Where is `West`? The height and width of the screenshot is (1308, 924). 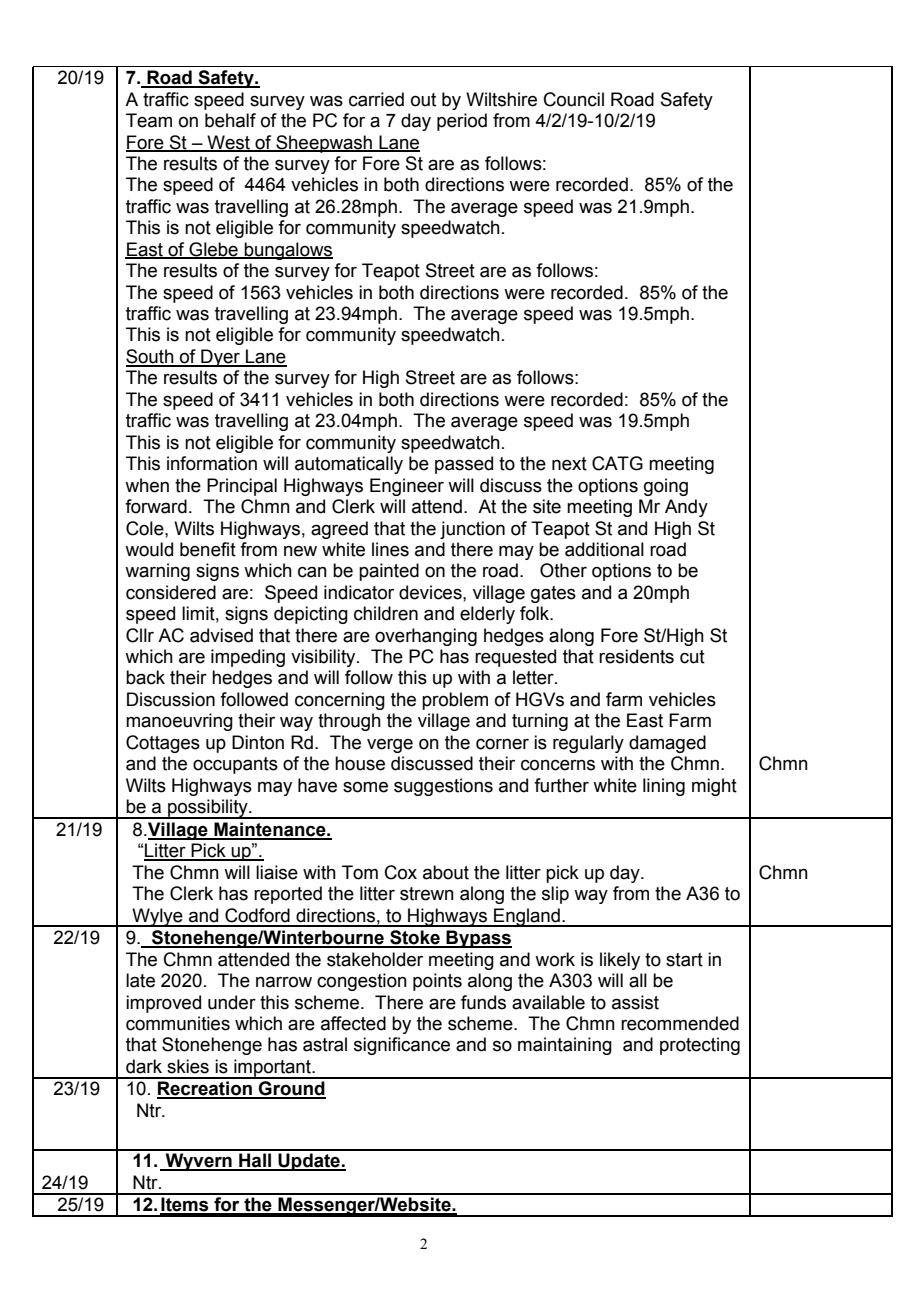 West is located at coordinates (228, 143).
